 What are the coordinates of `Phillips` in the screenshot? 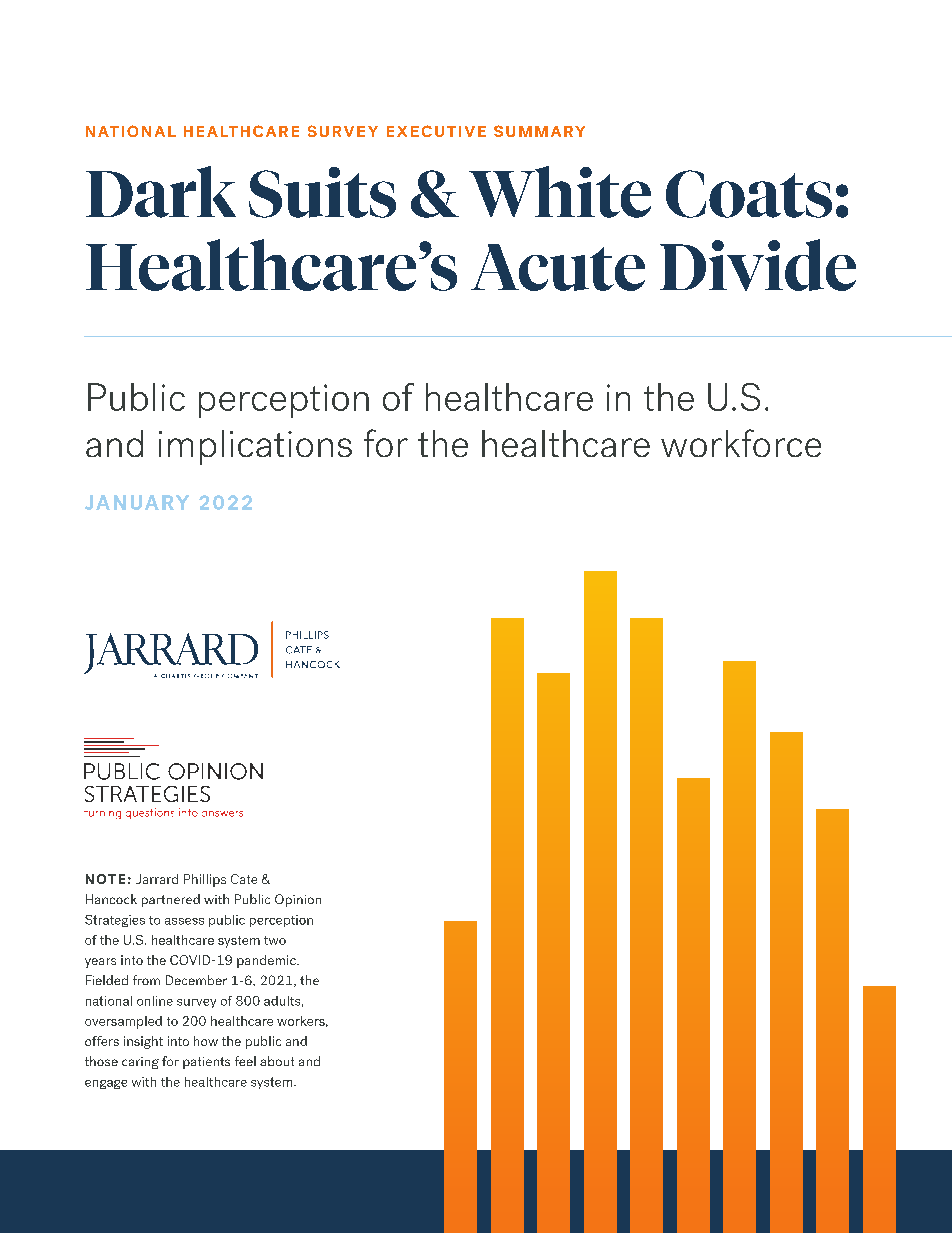 It's located at (205, 880).
